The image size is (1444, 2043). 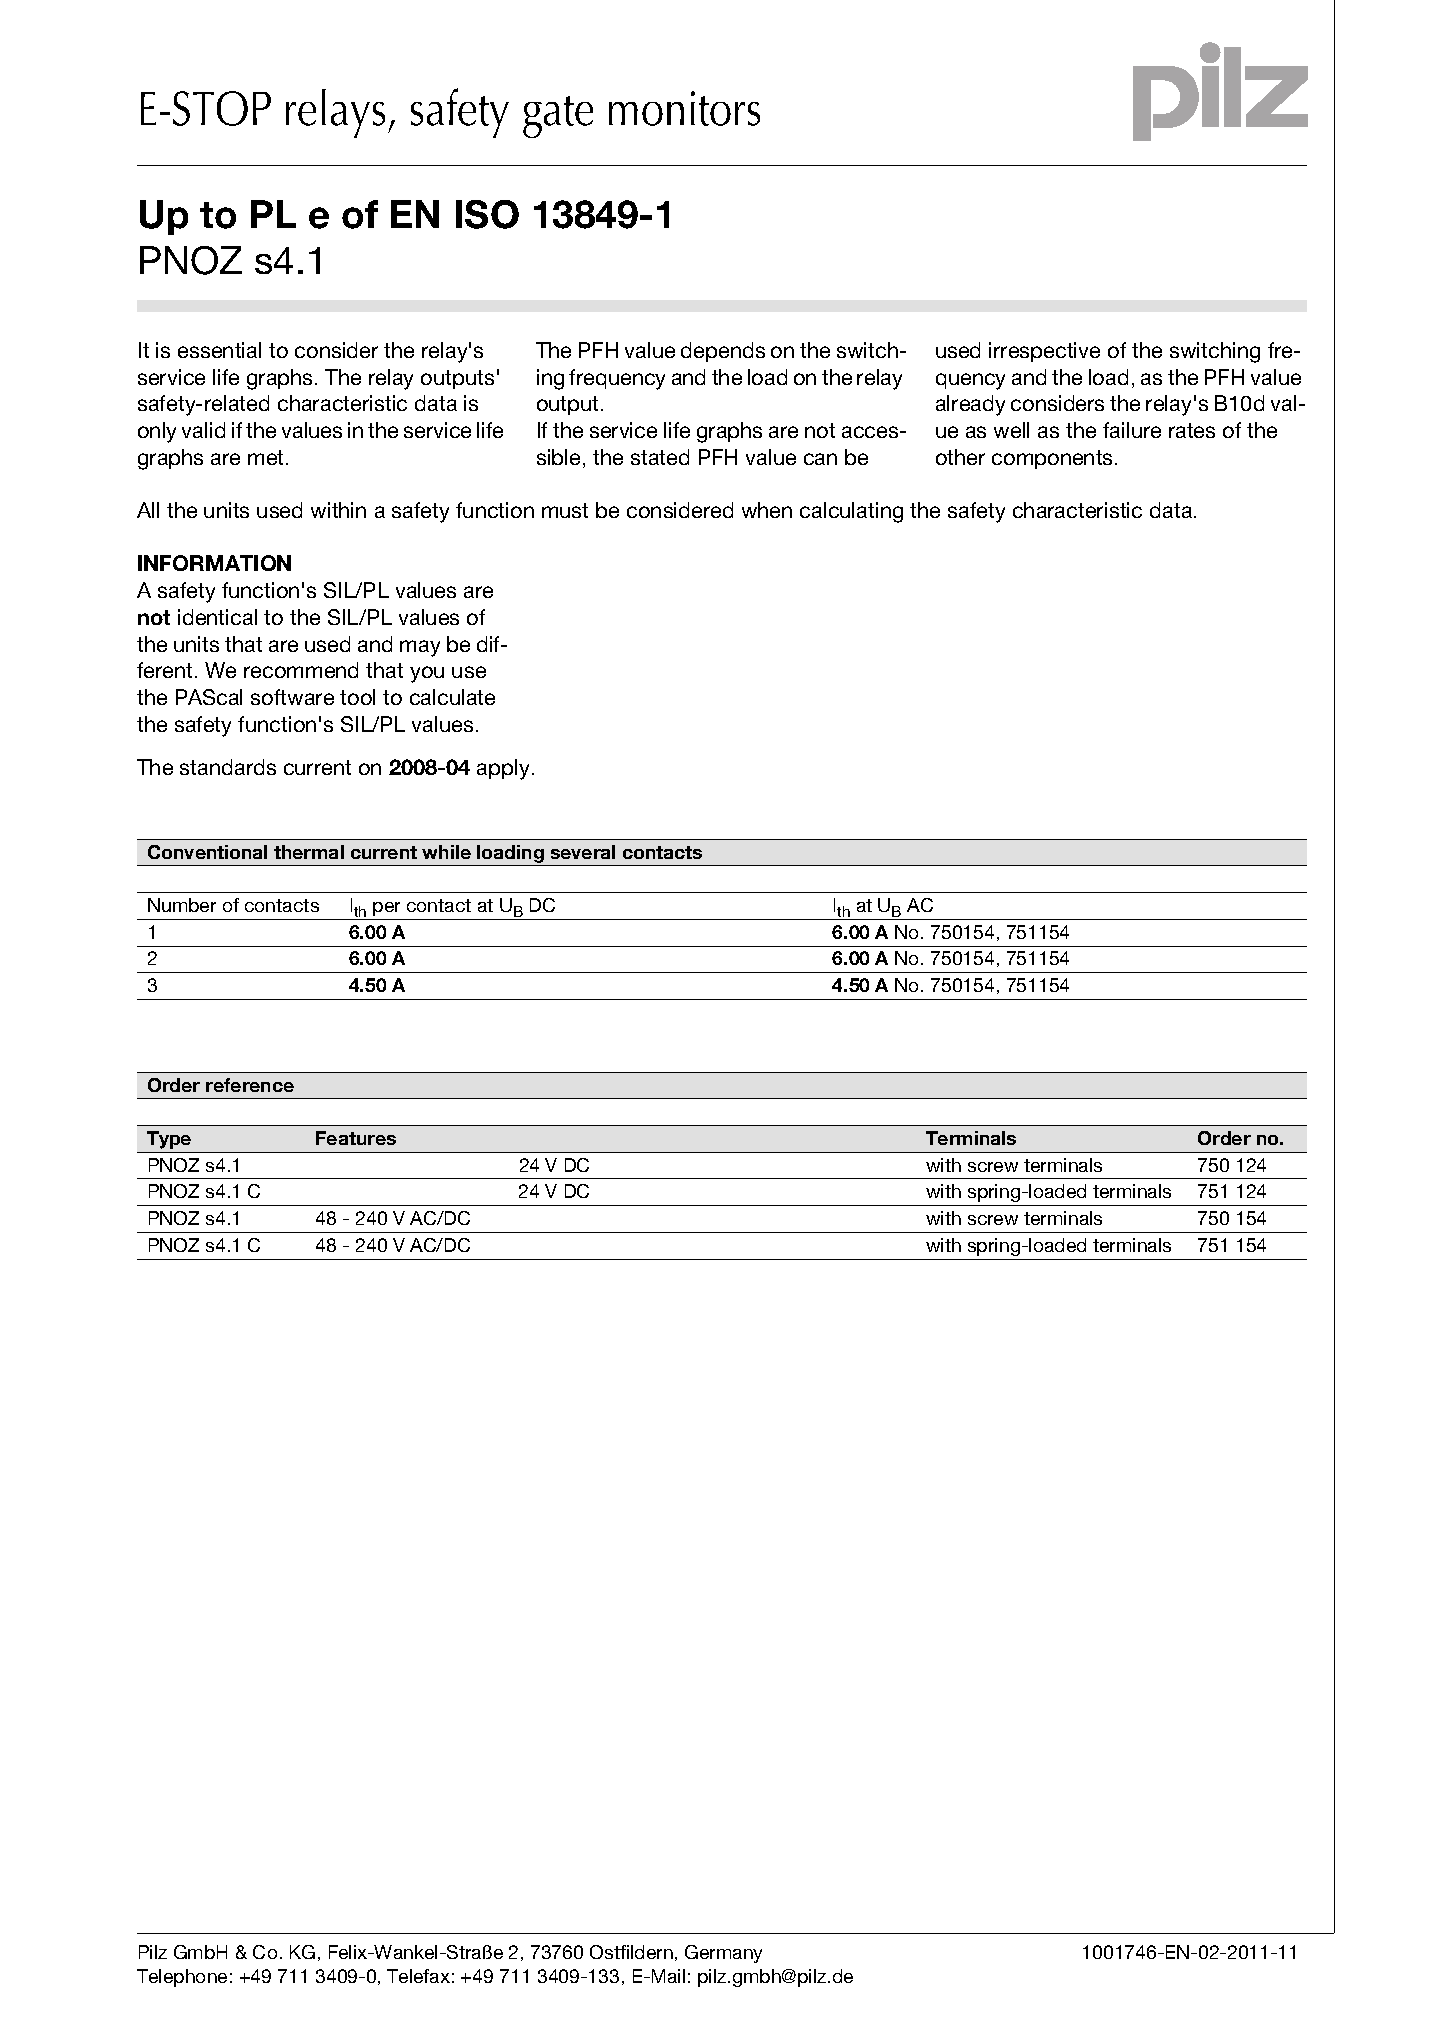 I want to click on monitors, so click(x=684, y=108).
